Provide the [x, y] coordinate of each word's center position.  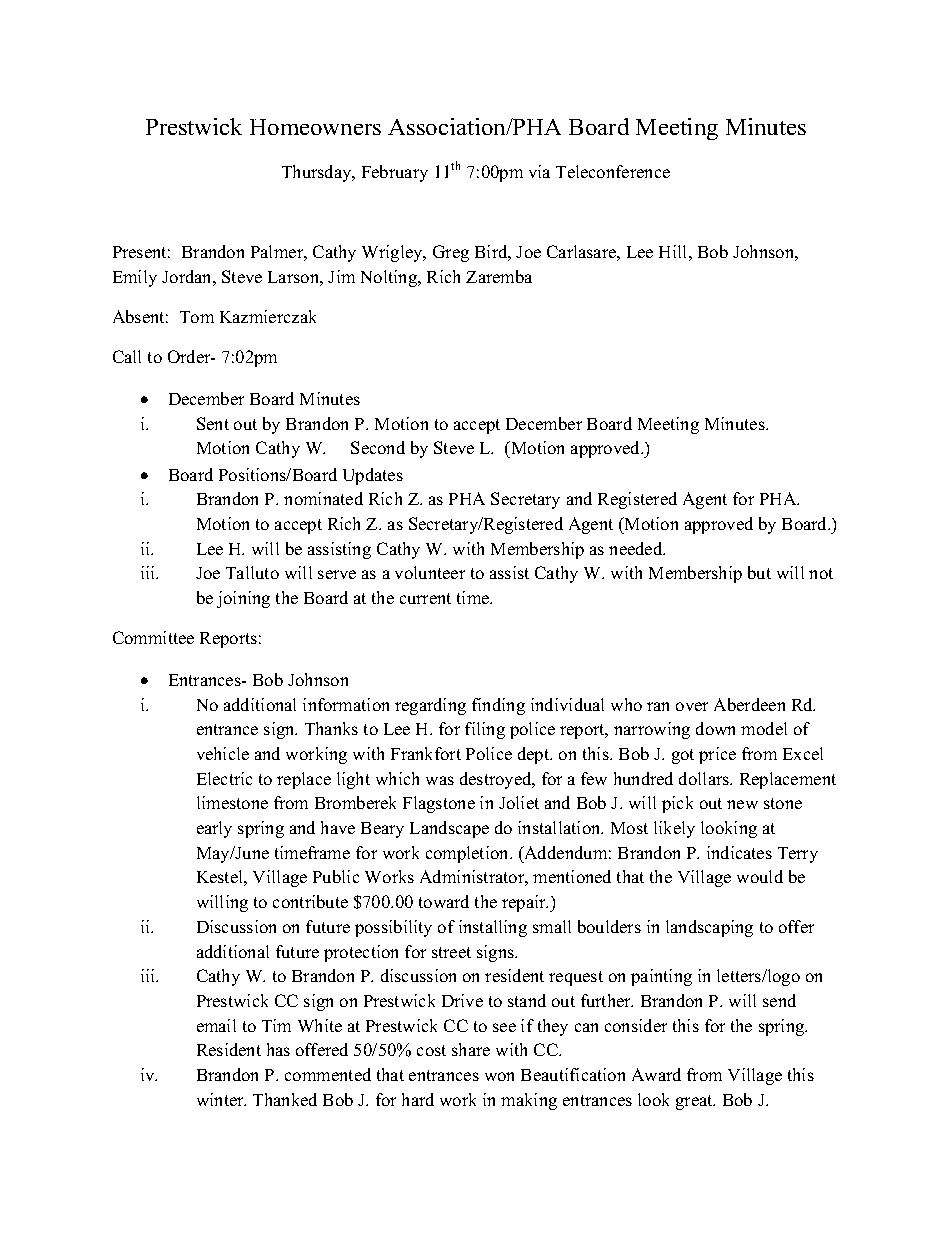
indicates [739, 852]
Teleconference [613, 171]
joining [243, 599]
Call [127, 356]
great [695, 1102]
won [499, 1076]
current [425, 598]
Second [378, 447]
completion [468, 854]
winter [221, 1099]
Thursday [318, 173]
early [214, 829]
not [821, 573]
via [539, 171]
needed [637, 548]
